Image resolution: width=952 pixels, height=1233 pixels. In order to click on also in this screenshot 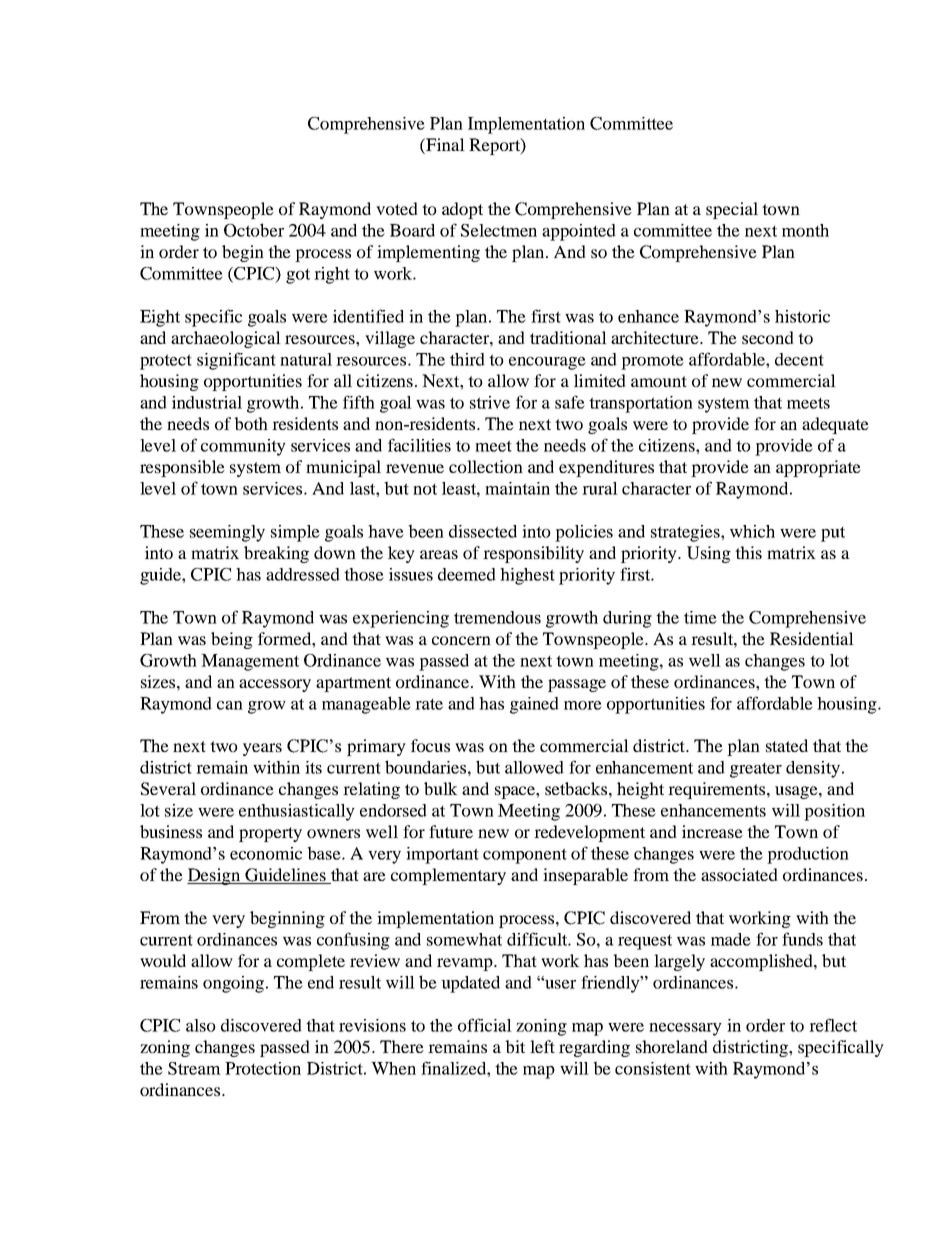, I will do `click(201, 1025)`.
